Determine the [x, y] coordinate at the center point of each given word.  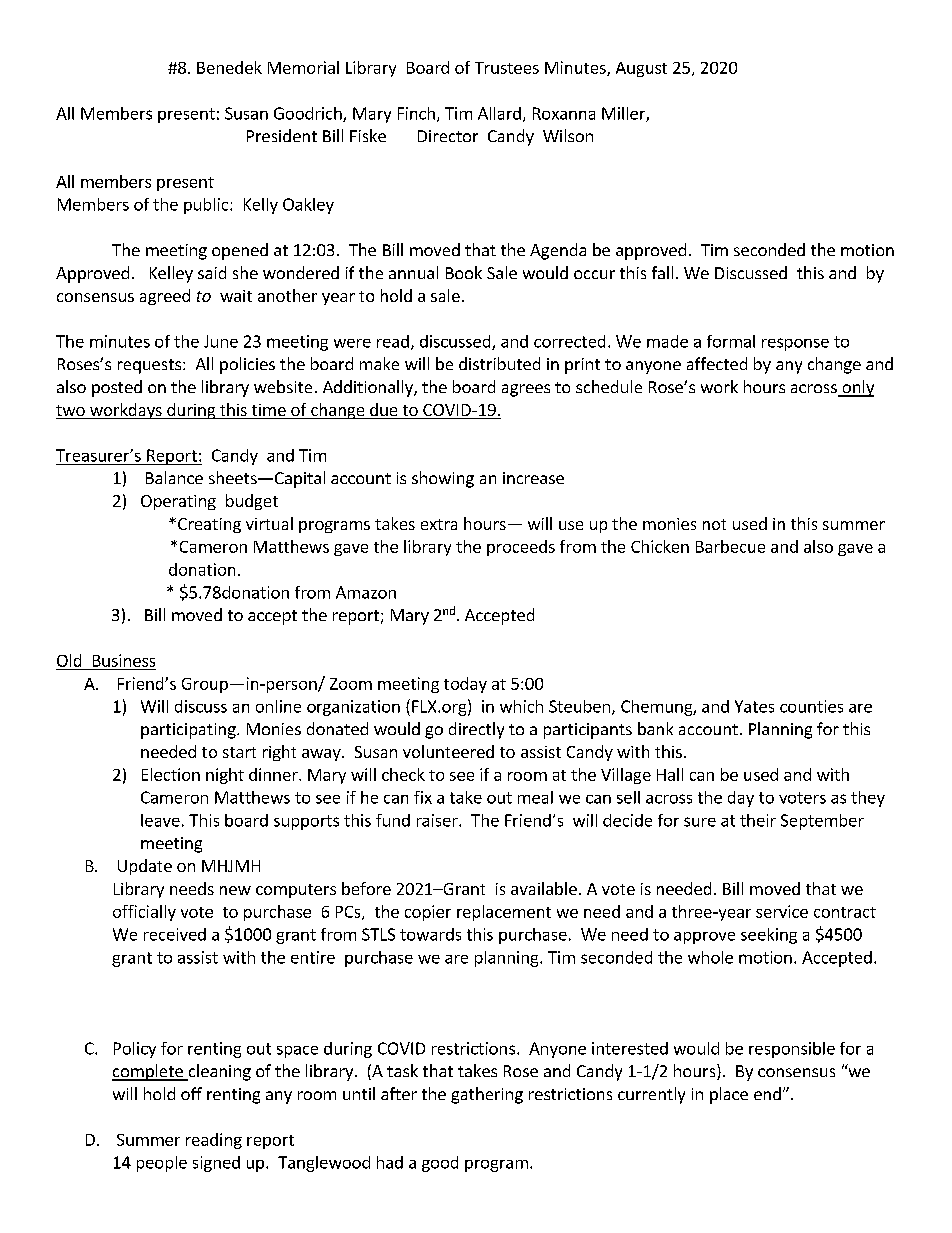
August [641, 69]
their [758, 820]
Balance [174, 477]
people [162, 1164]
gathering [487, 1095]
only [857, 388]
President [282, 135]
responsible [792, 1050]
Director [448, 136]
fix [423, 797]
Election [171, 774]
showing [443, 479]
